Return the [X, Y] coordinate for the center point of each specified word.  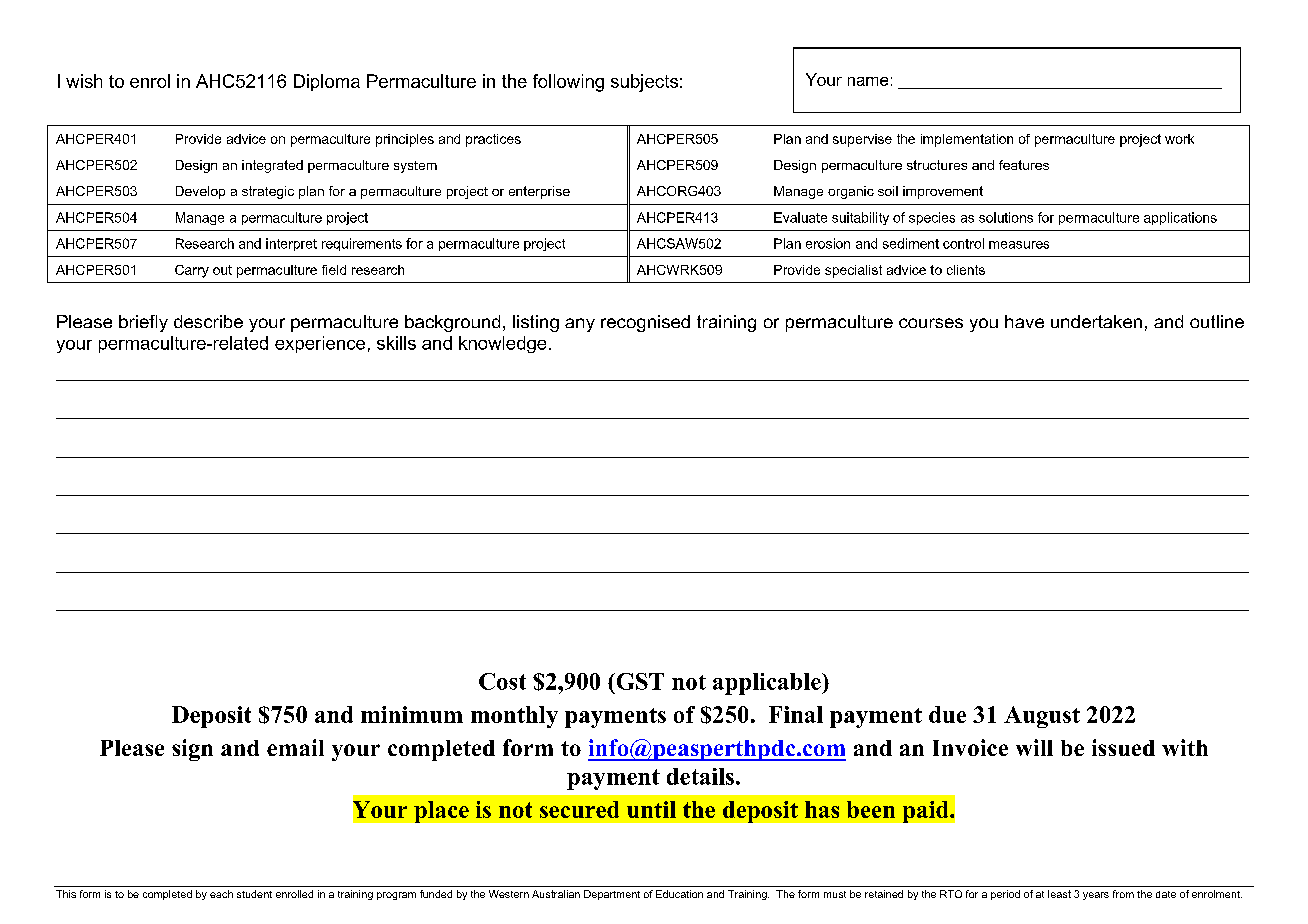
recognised [645, 323]
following [568, 83]
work [1179, 139]
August [1042, 717]
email [295, 747]
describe [208, 321]
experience [320, 344]
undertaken [1096, 321]
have [1024, 321]
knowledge [502, 344]
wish [84, 81]
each [221, 894]
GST [639, 681]
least [1059, 894]
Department [612, 895]
